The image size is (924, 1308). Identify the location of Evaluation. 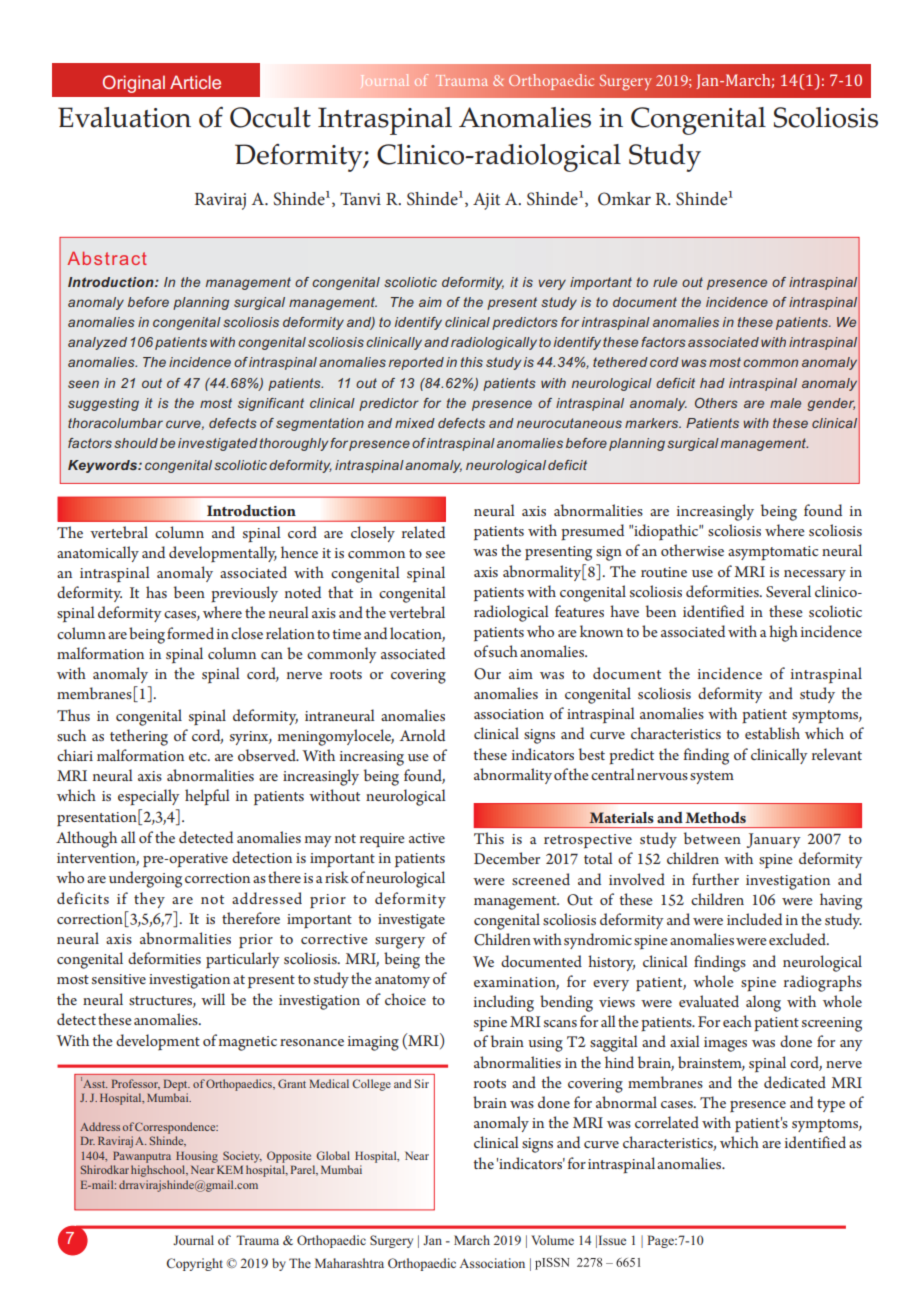
(124, 117).
